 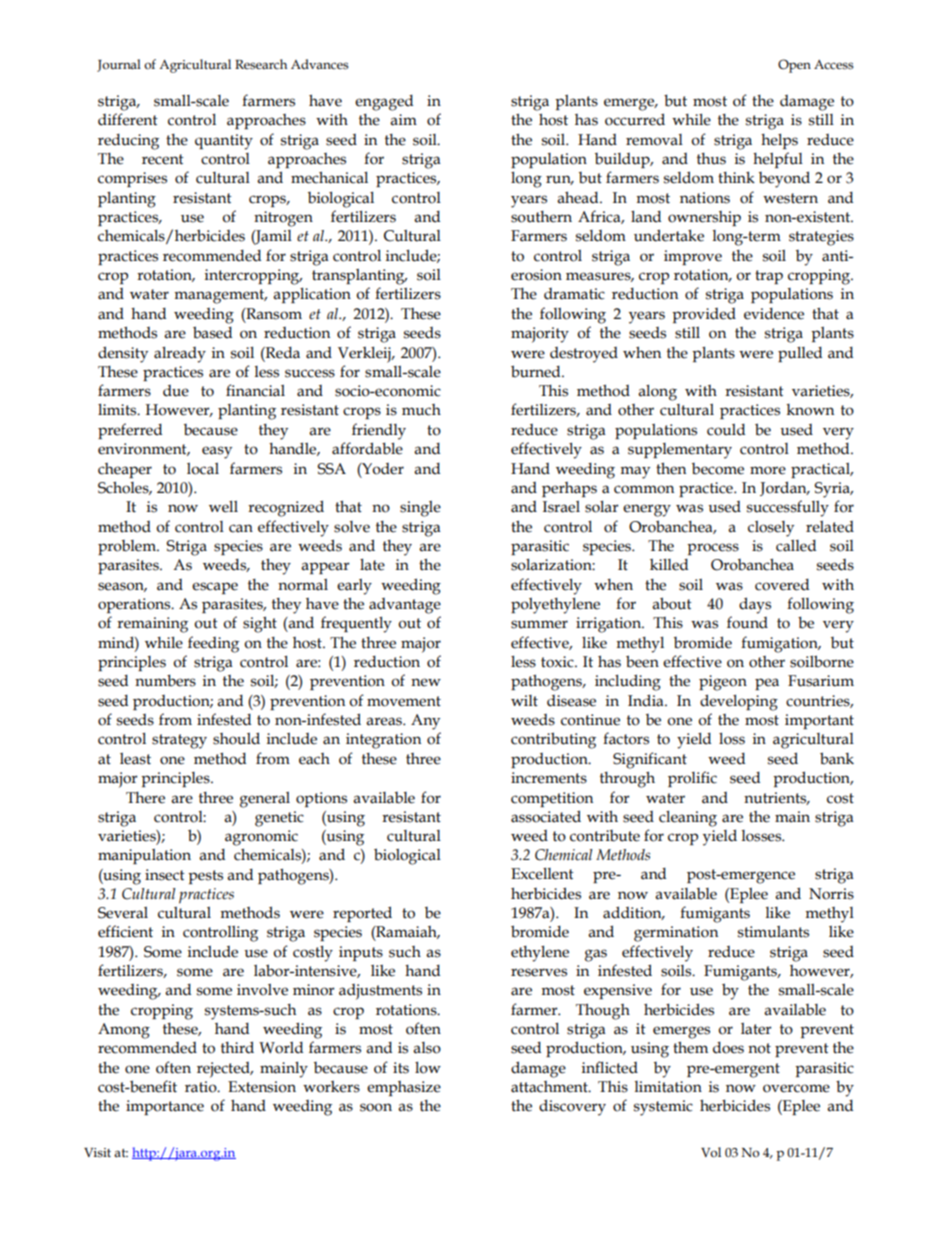 I want to click on Open, so click(x=794, y=66).
